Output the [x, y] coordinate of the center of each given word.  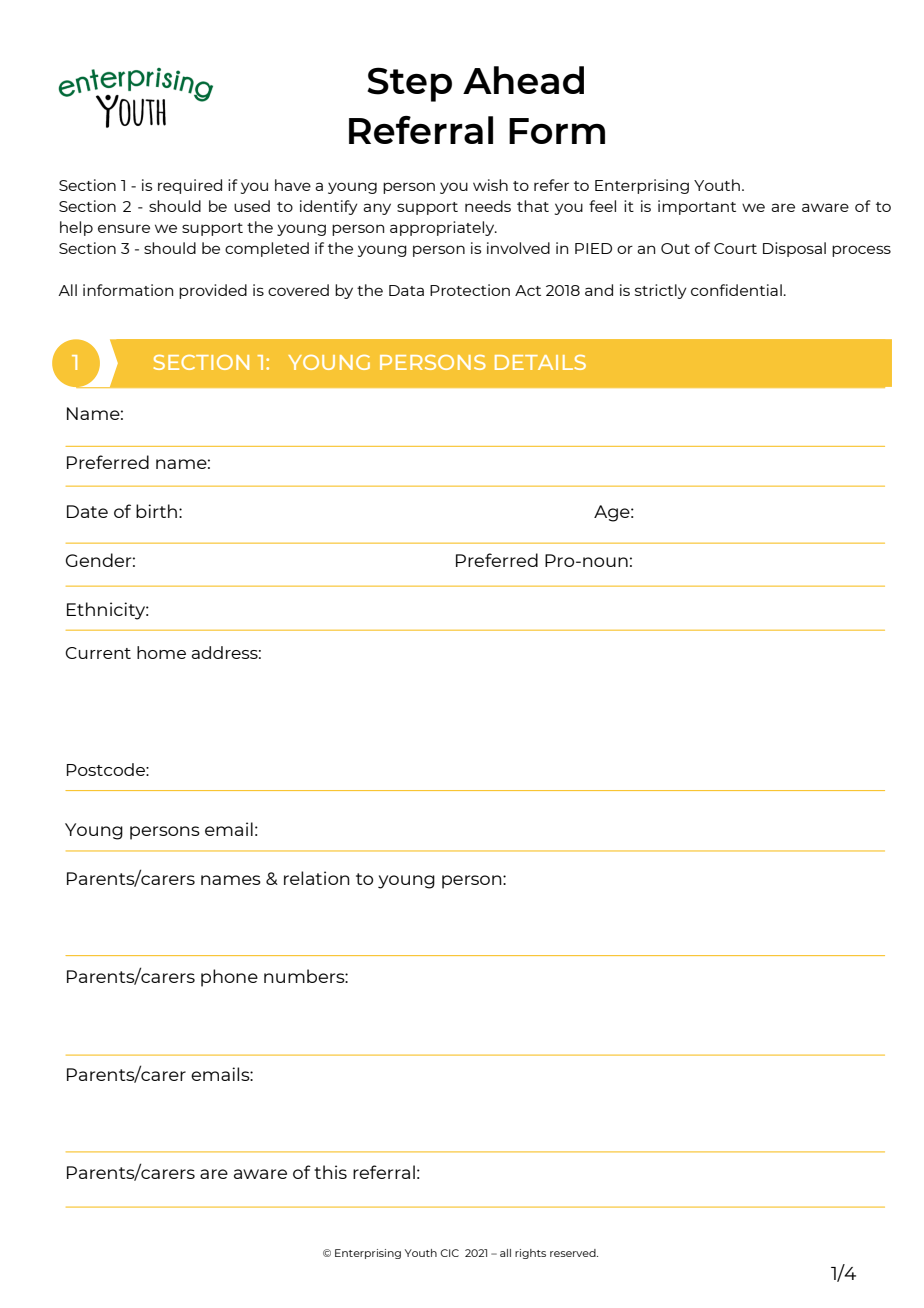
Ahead [523, 80]
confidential [736, 290]
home [161, 652]
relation [317, 878]
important [697, 207]
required [190, 186]
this [330, 1172]
